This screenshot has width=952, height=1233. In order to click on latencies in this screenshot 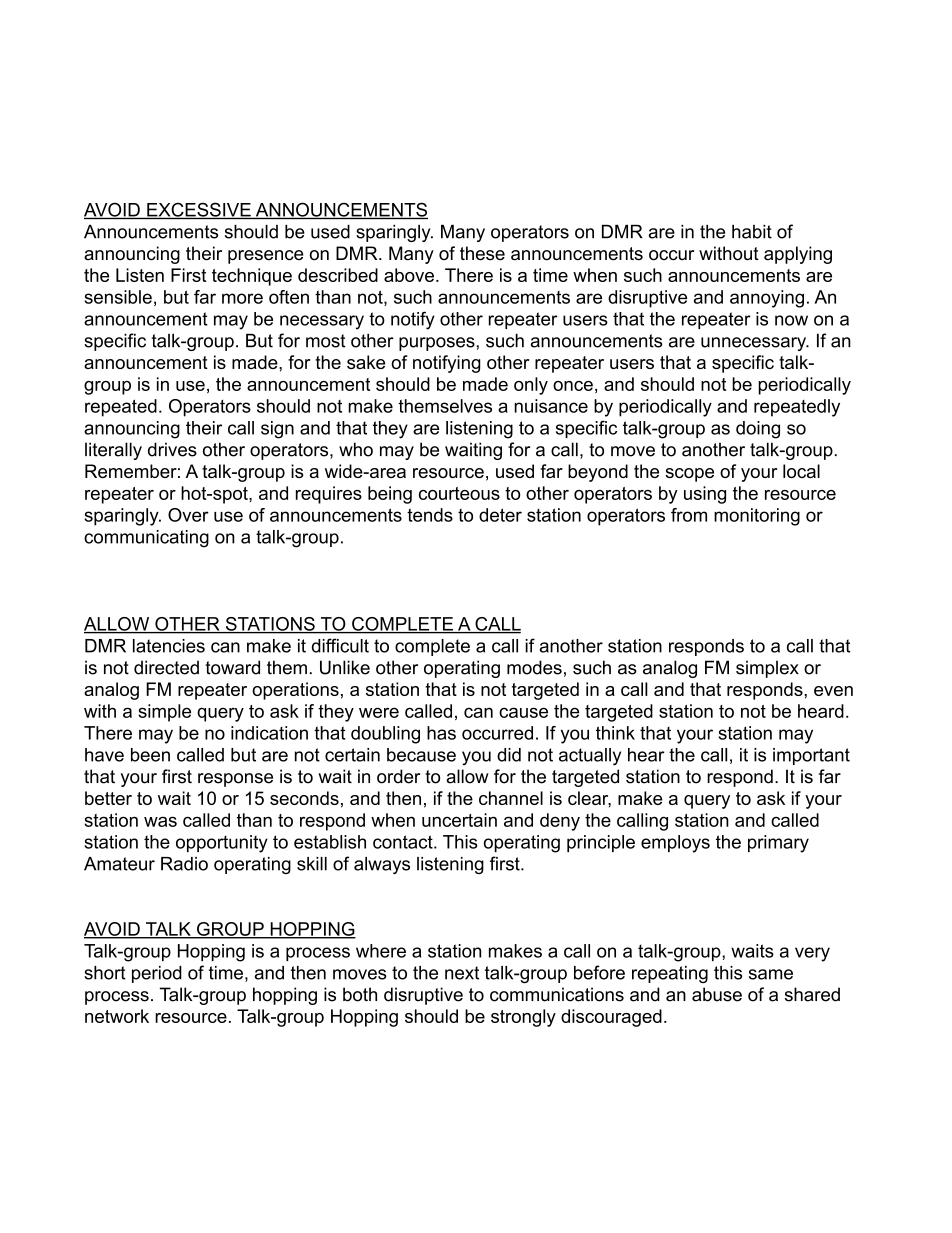, I will do `click(169, 646)`.
